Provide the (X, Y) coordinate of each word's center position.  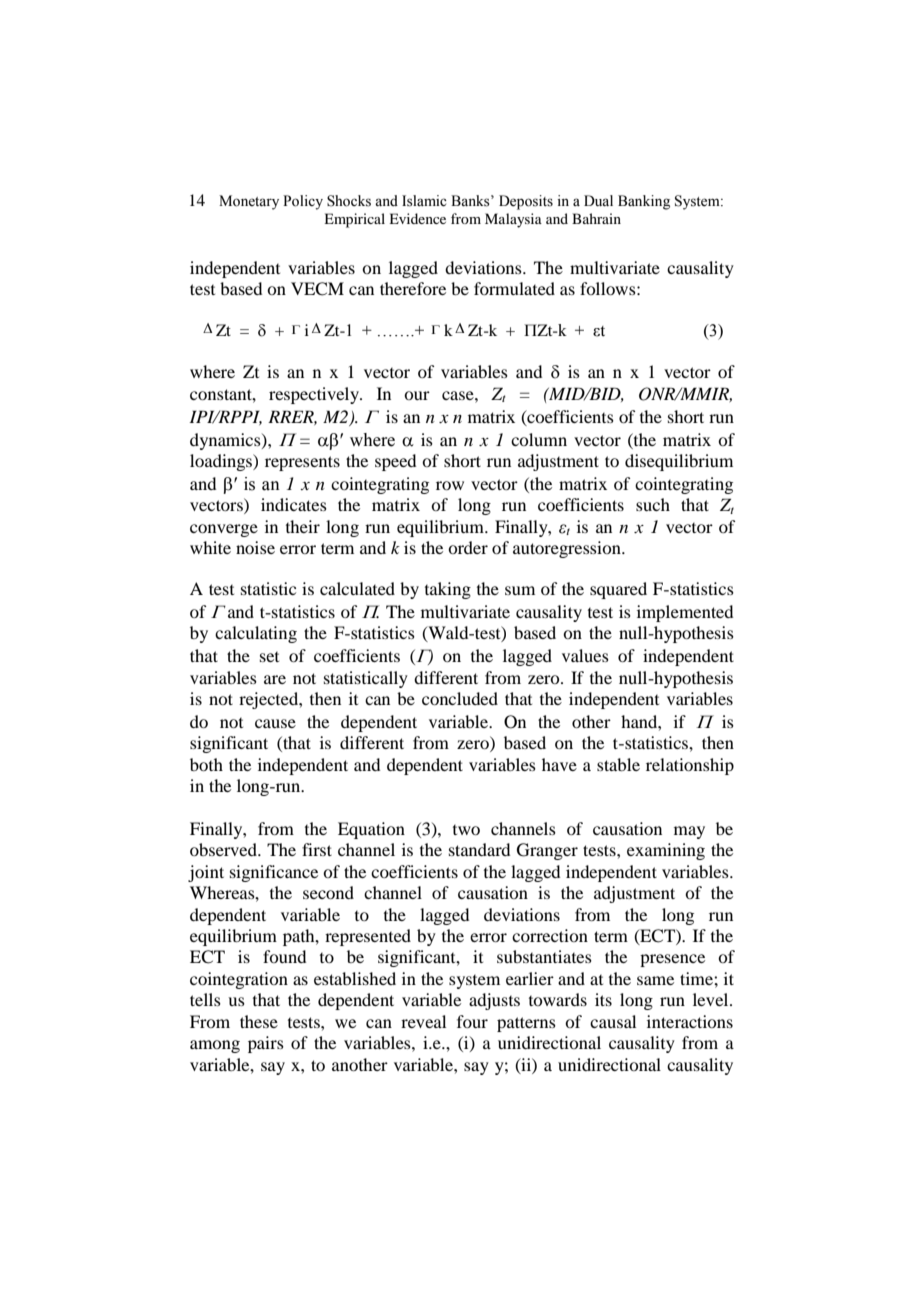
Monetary (249, 202)
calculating (256, 634)
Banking (644, 202)
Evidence (417, 218)
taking (448, 590)
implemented (685, 613)
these (259, 1021)
